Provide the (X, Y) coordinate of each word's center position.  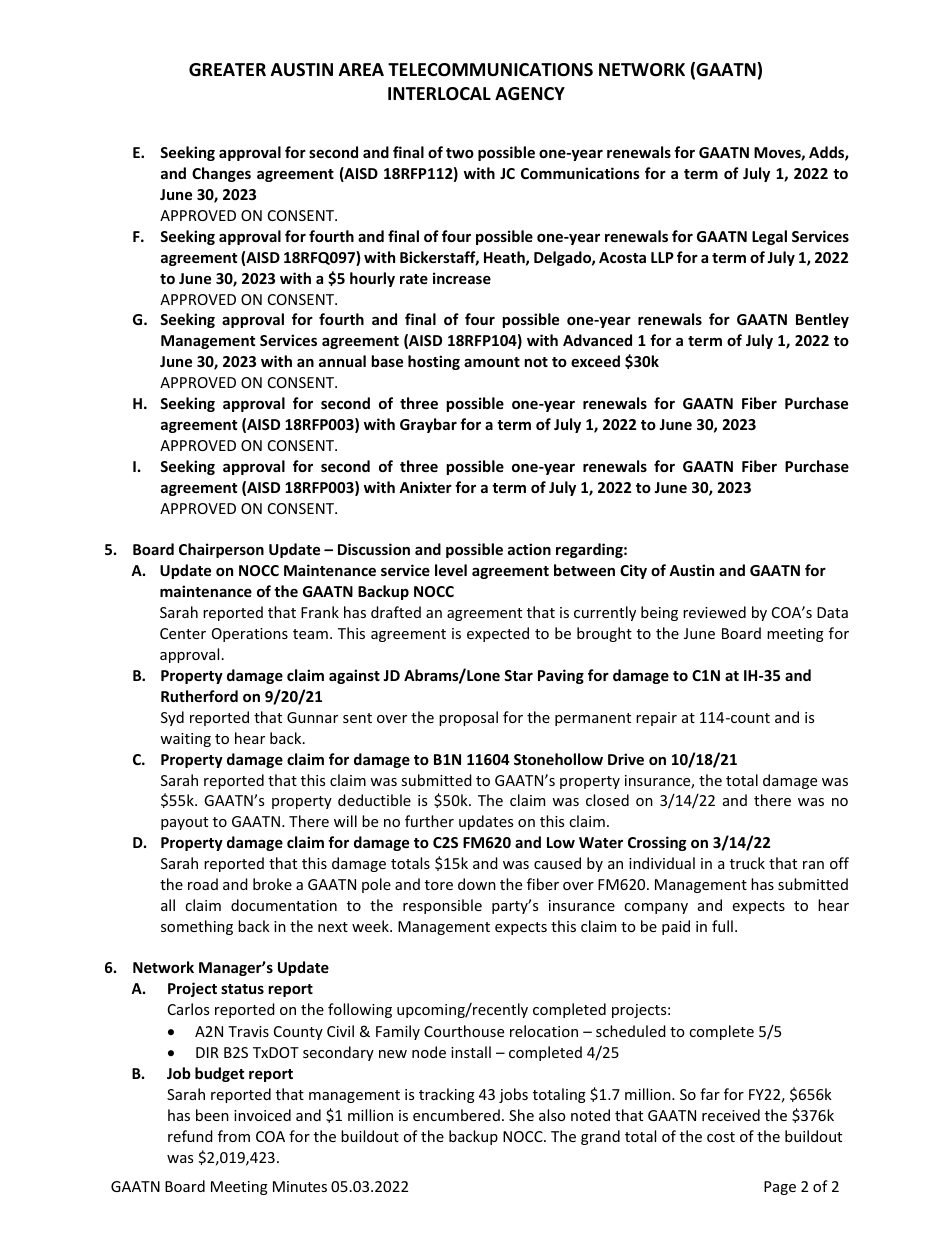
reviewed (714, 612)
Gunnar (312, 717)
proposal (468, 718)
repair (656, 719)
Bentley (822, 320)
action (529, 549)
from (234, 1136)
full (722, 926)
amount (492, 362)
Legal (769, 237)
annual (342, 361)
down (477, 884)
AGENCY (530, 94)
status (242, 989)
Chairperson (221, 550)
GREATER (227, 70)
